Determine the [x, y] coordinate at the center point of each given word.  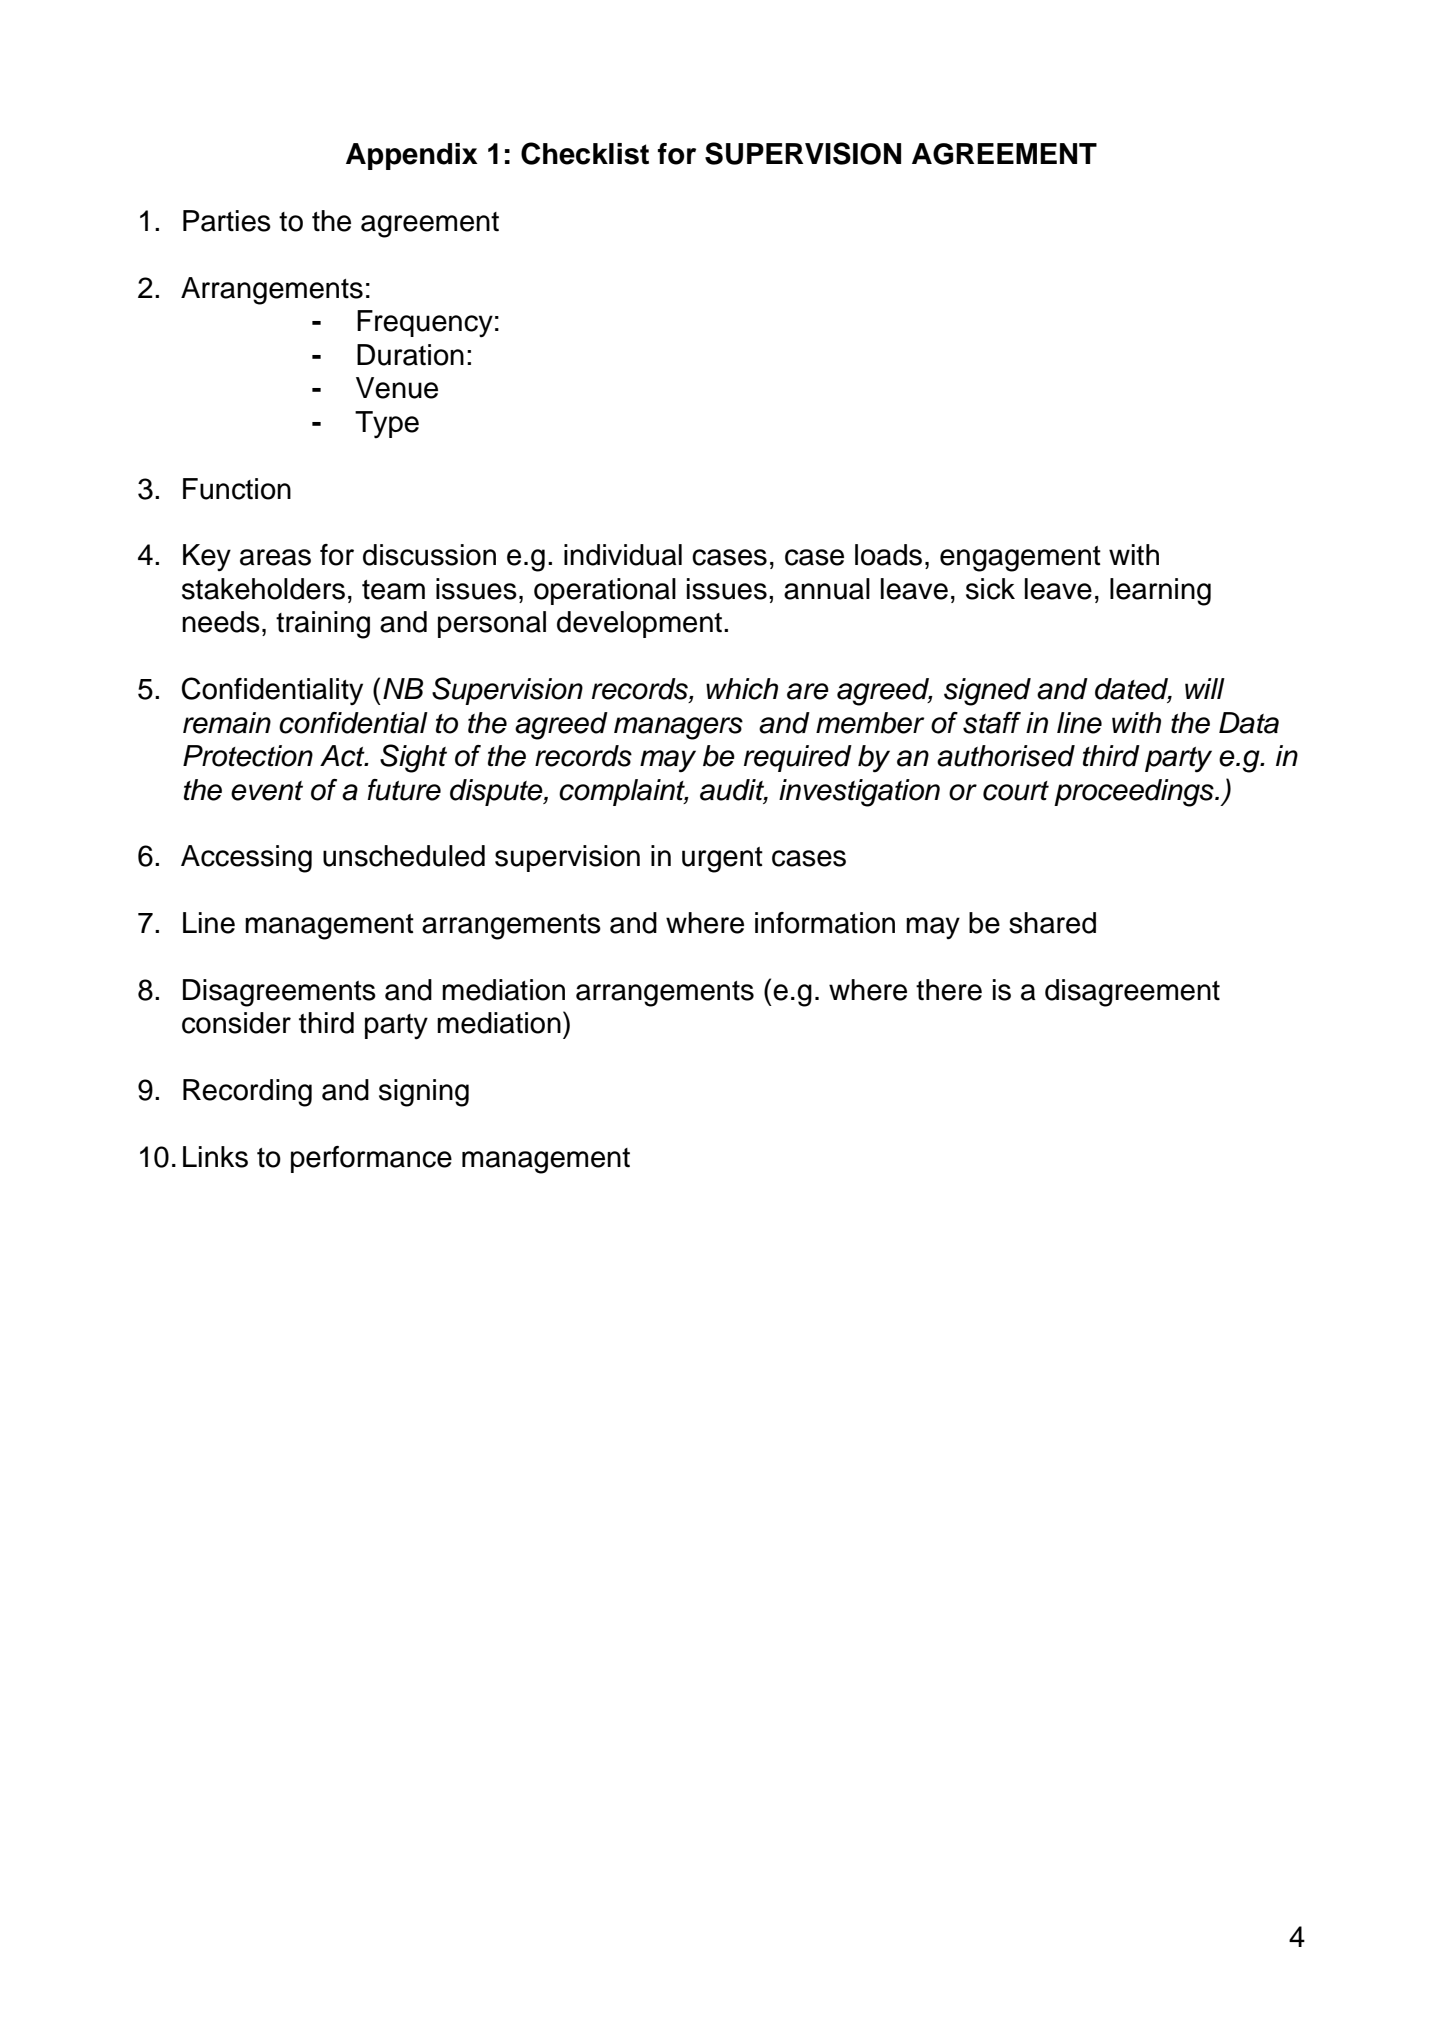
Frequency [425, 323]
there [949, 990]
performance [371, 1159]
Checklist [585, 153]
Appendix [412, 156]
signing [424, 1093]
